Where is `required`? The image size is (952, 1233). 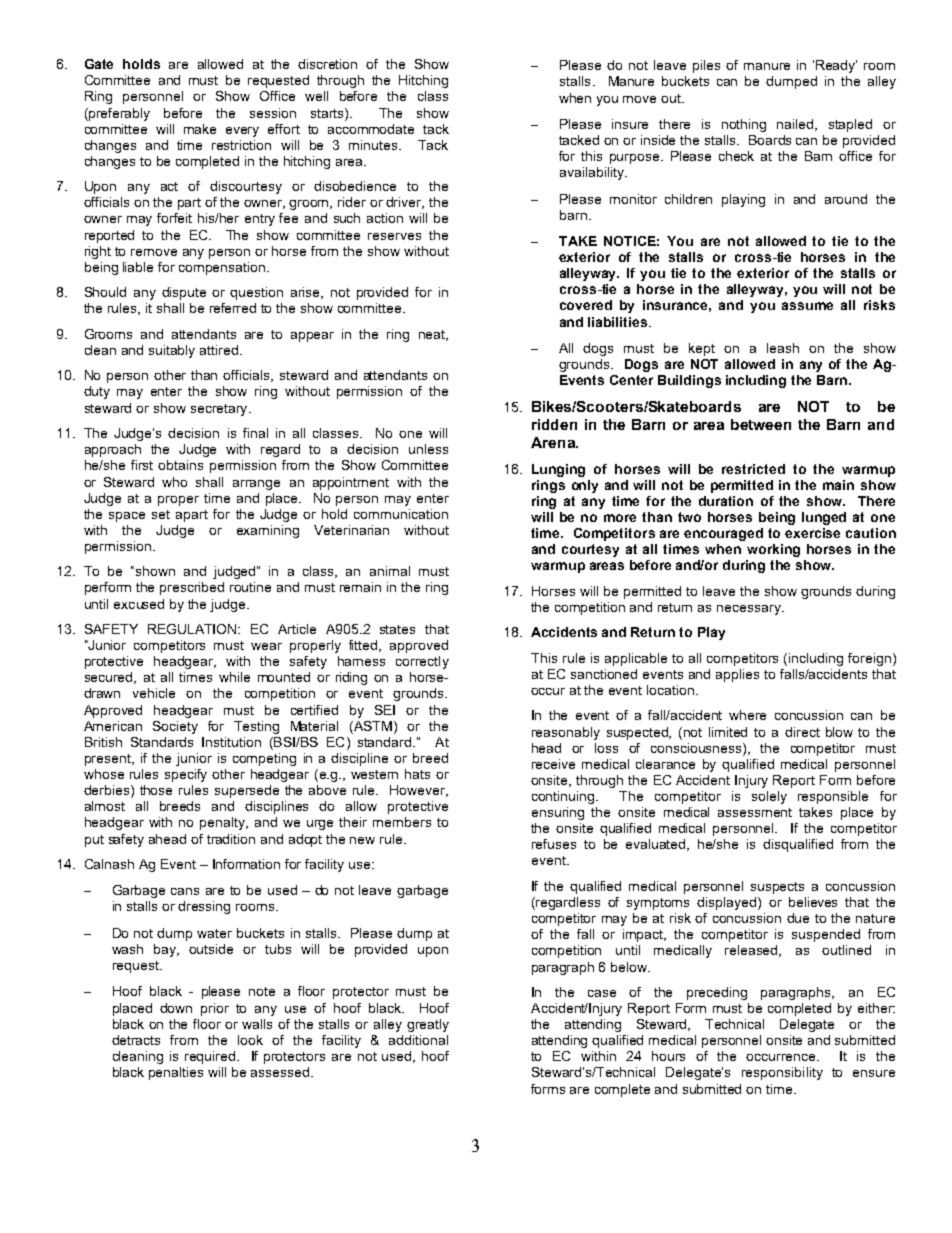
required is located at coordinates (211, 1057).
